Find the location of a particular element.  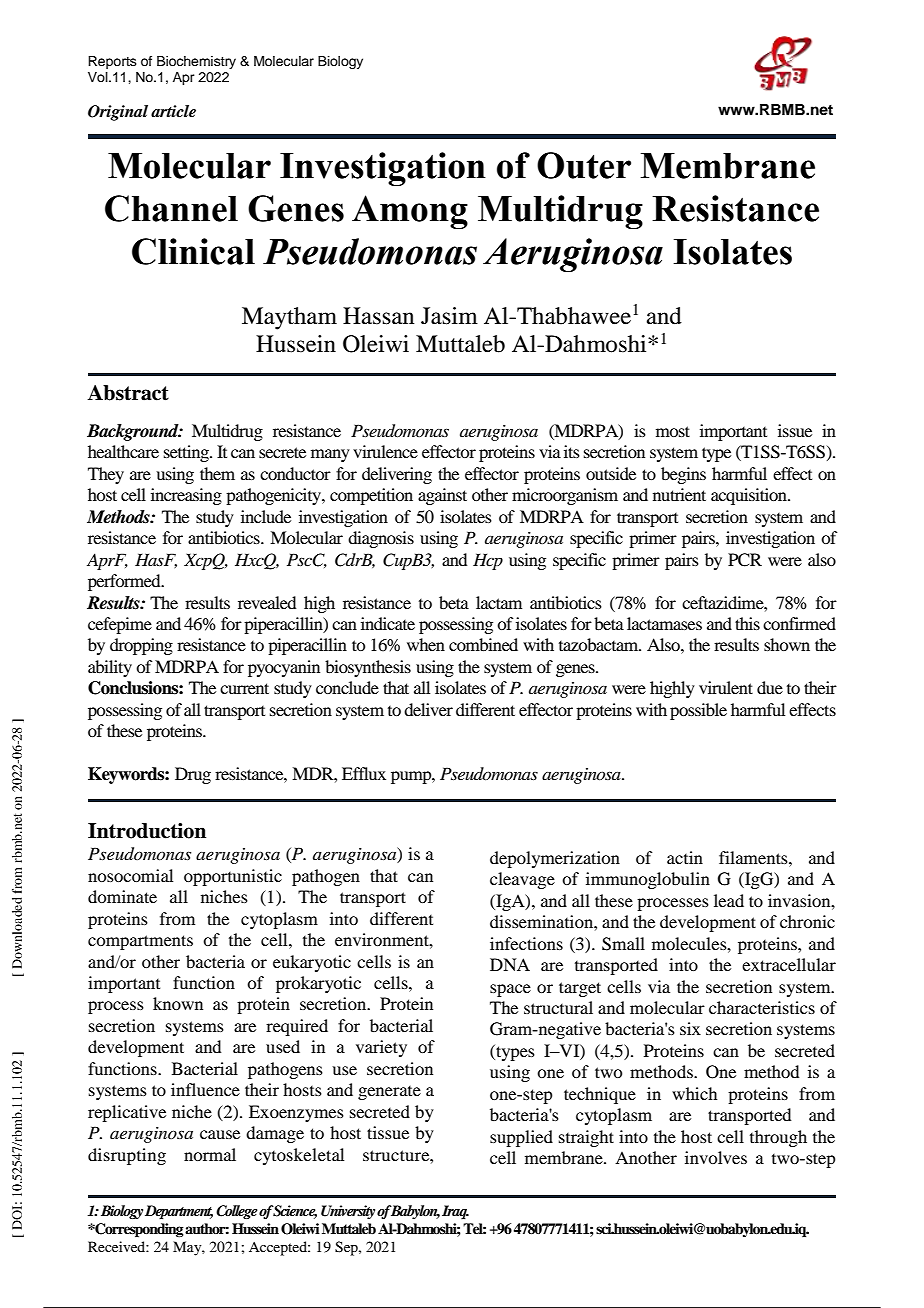

cleavage is located at coordinates (522, 880).
